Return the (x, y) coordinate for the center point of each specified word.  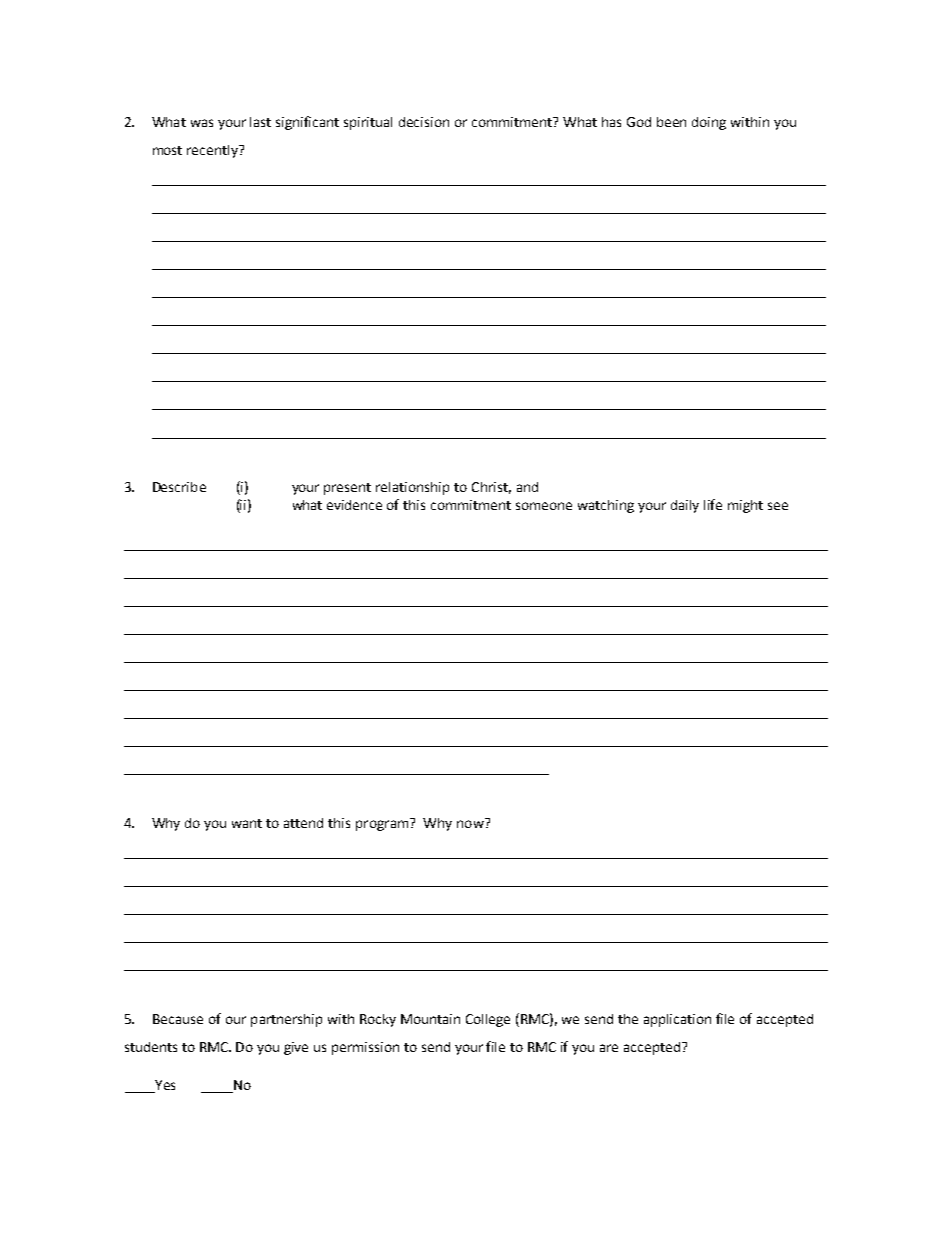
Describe (179, 487)
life (713, 504)
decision (424, 122)
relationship (412, 488)
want (247, 823)
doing (709, 123)
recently (213, 151)
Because (178, 1019)
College (488, 1020)
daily (685, 506)
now (471, 823)
